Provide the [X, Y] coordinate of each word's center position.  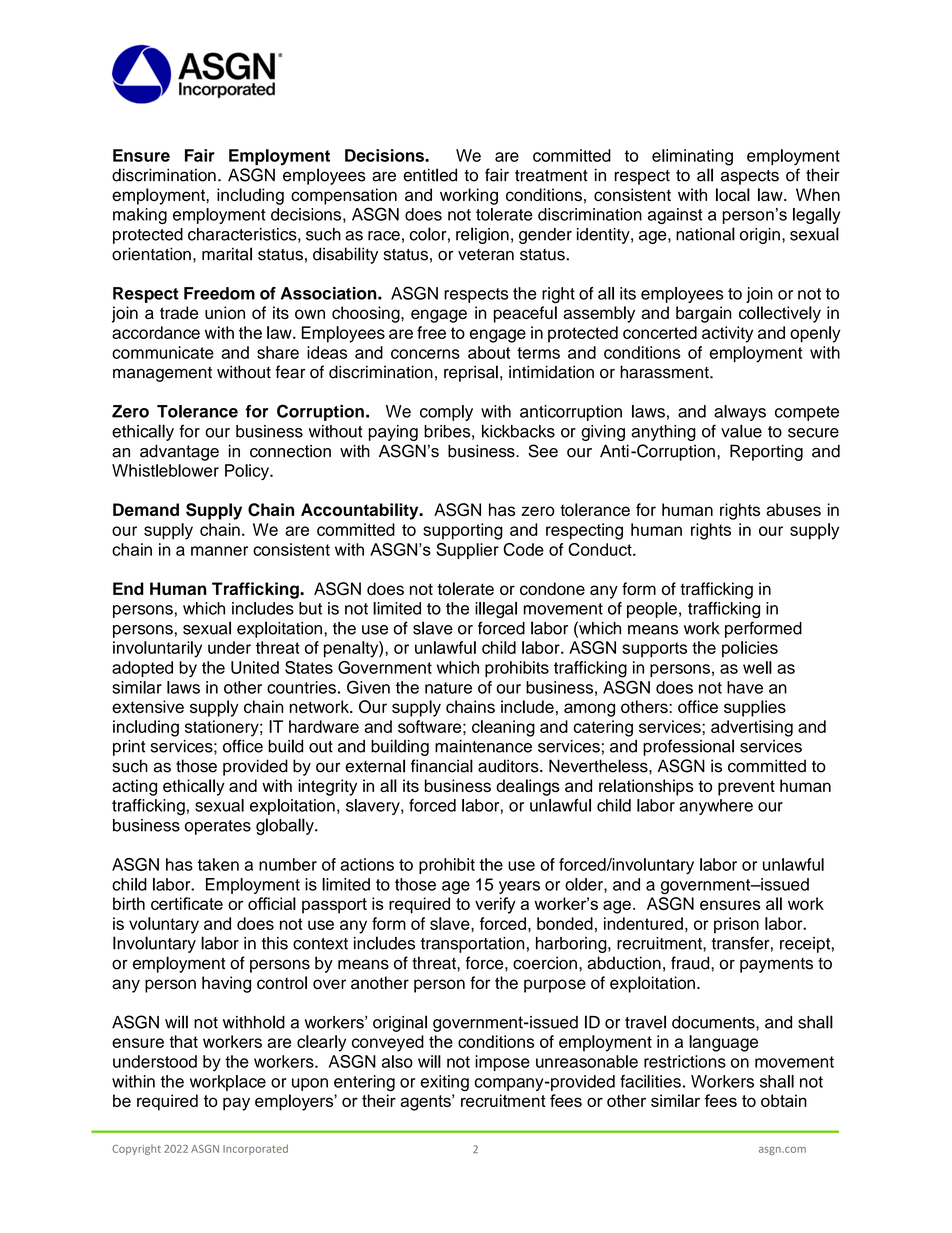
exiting [445, 1083]
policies [750, 649]
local [733, 195]
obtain [784, 1100]
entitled [430, 175]
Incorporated [255, 1149]
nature [448, 688]
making [140, 216]
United [255, 667]
